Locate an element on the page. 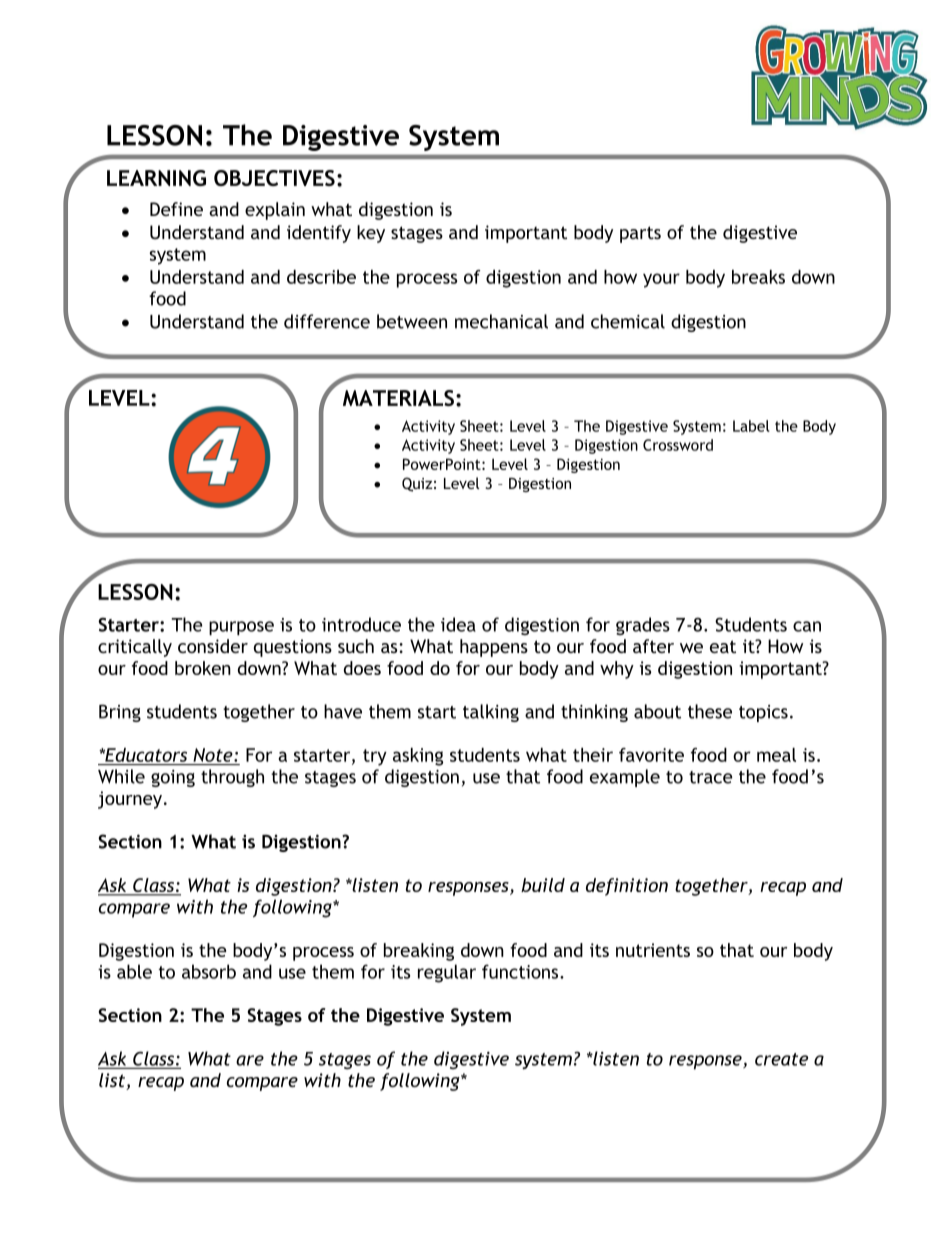 This document has height=1233, width=952. purpose is located at coordinates (241, 628).
